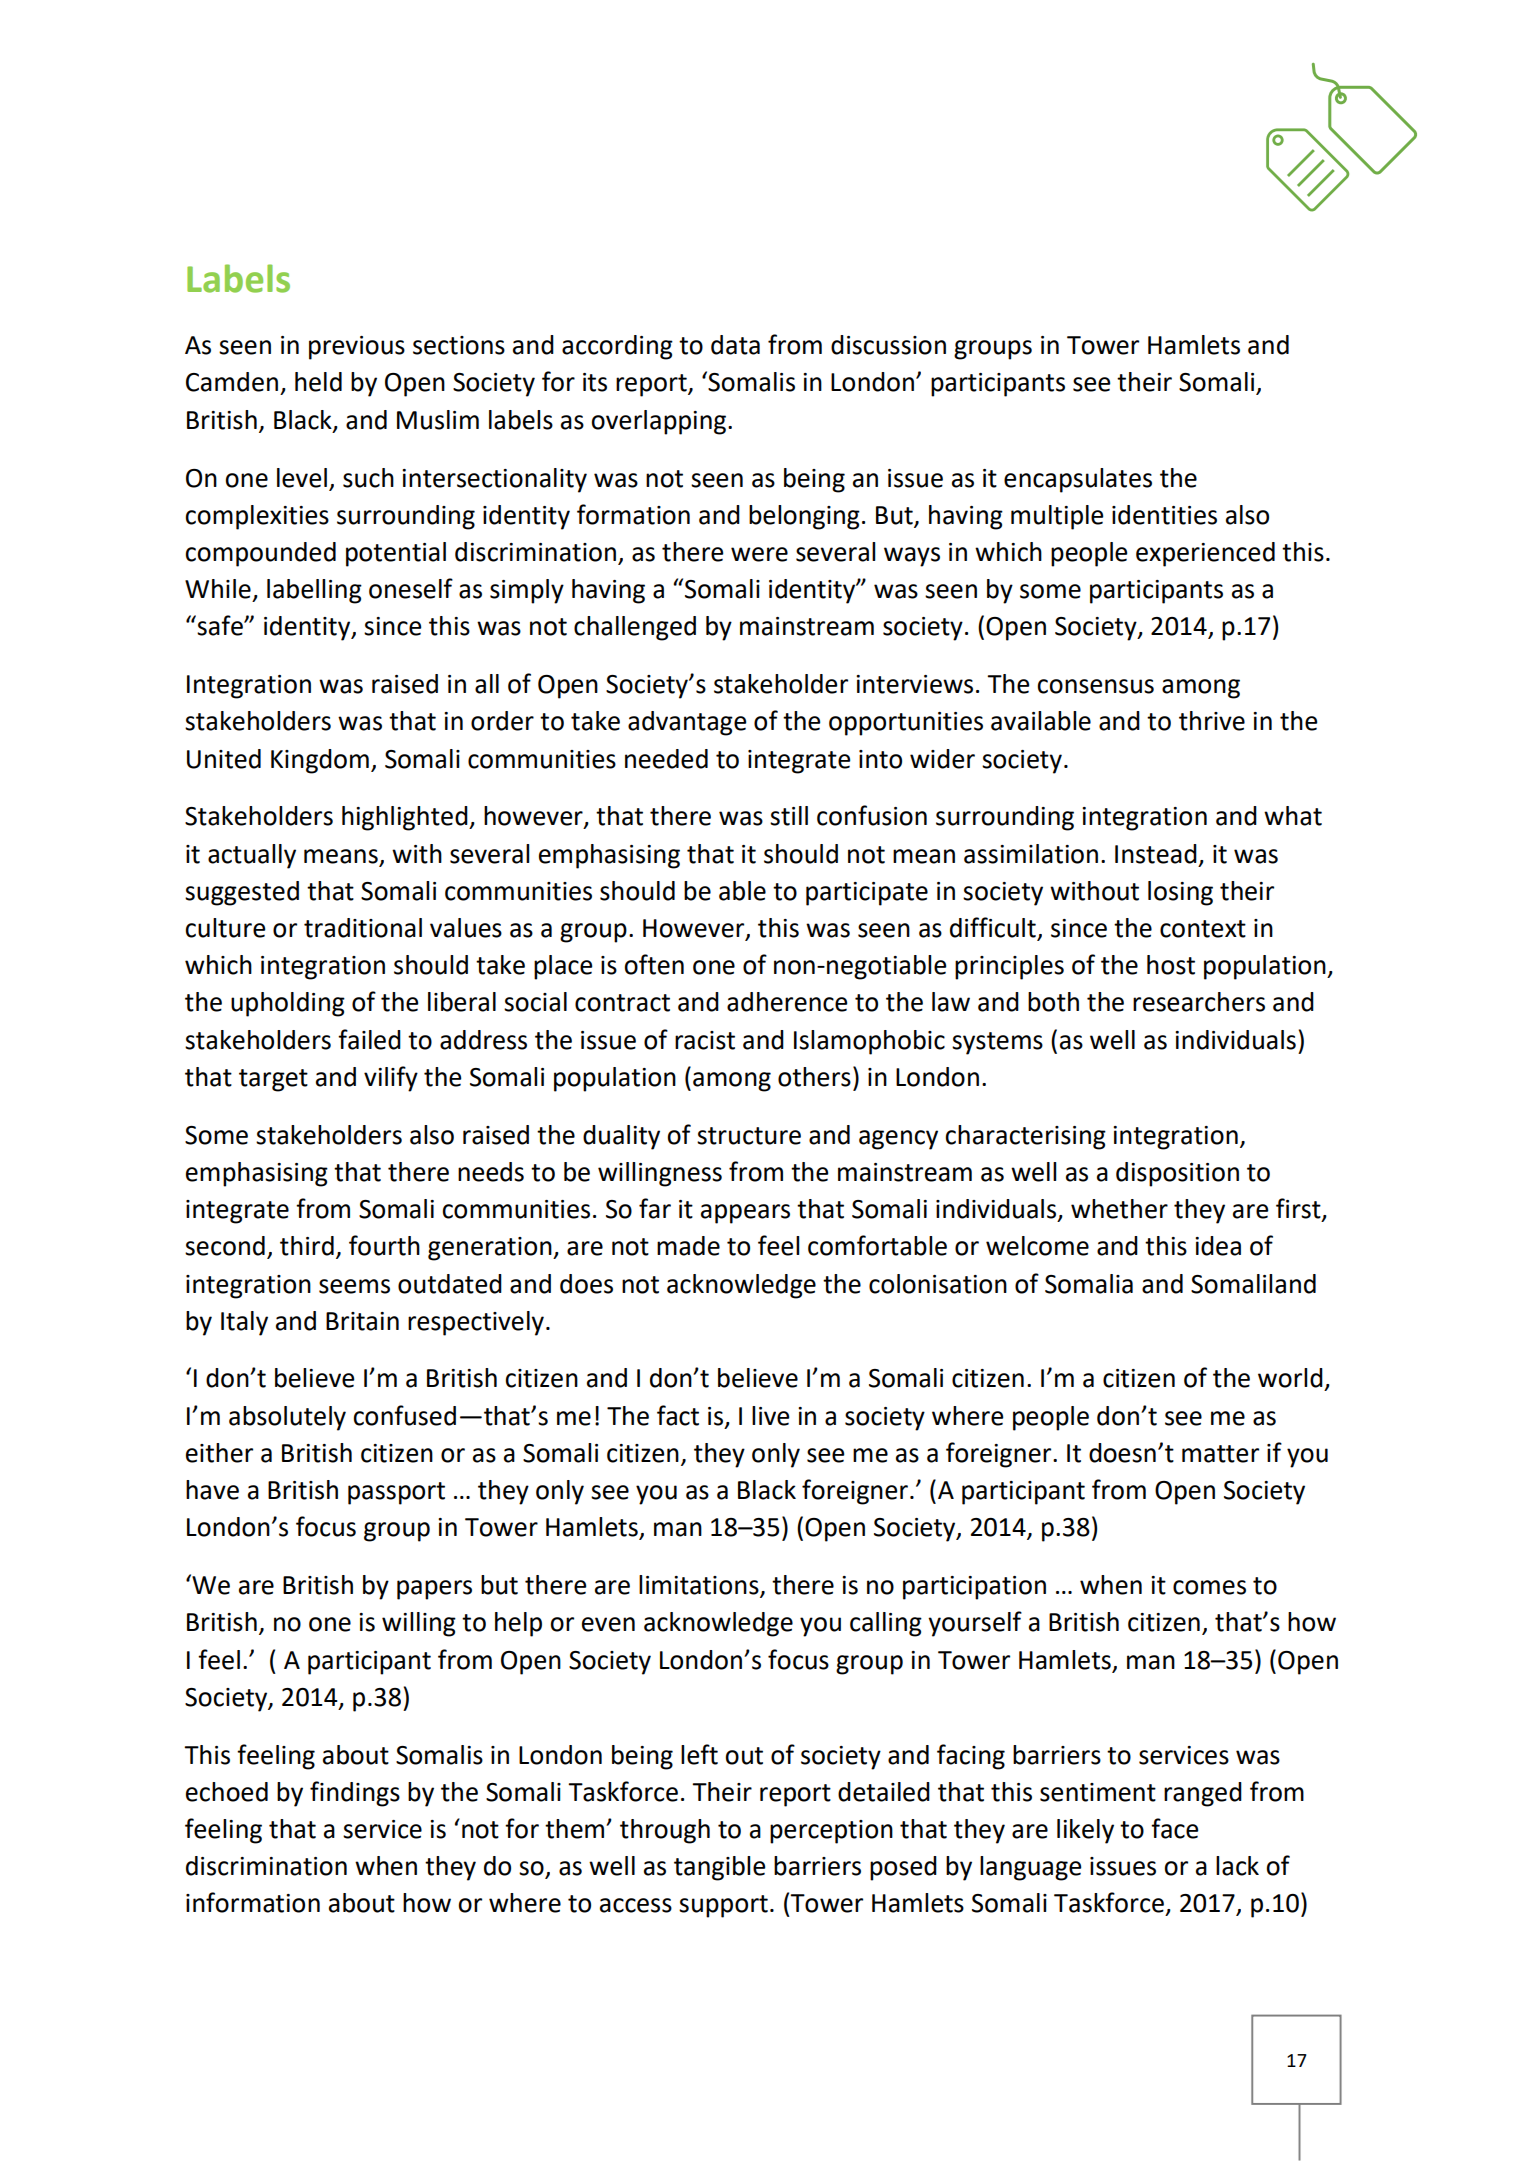  I want to click on losing, so click(1180, 893).
